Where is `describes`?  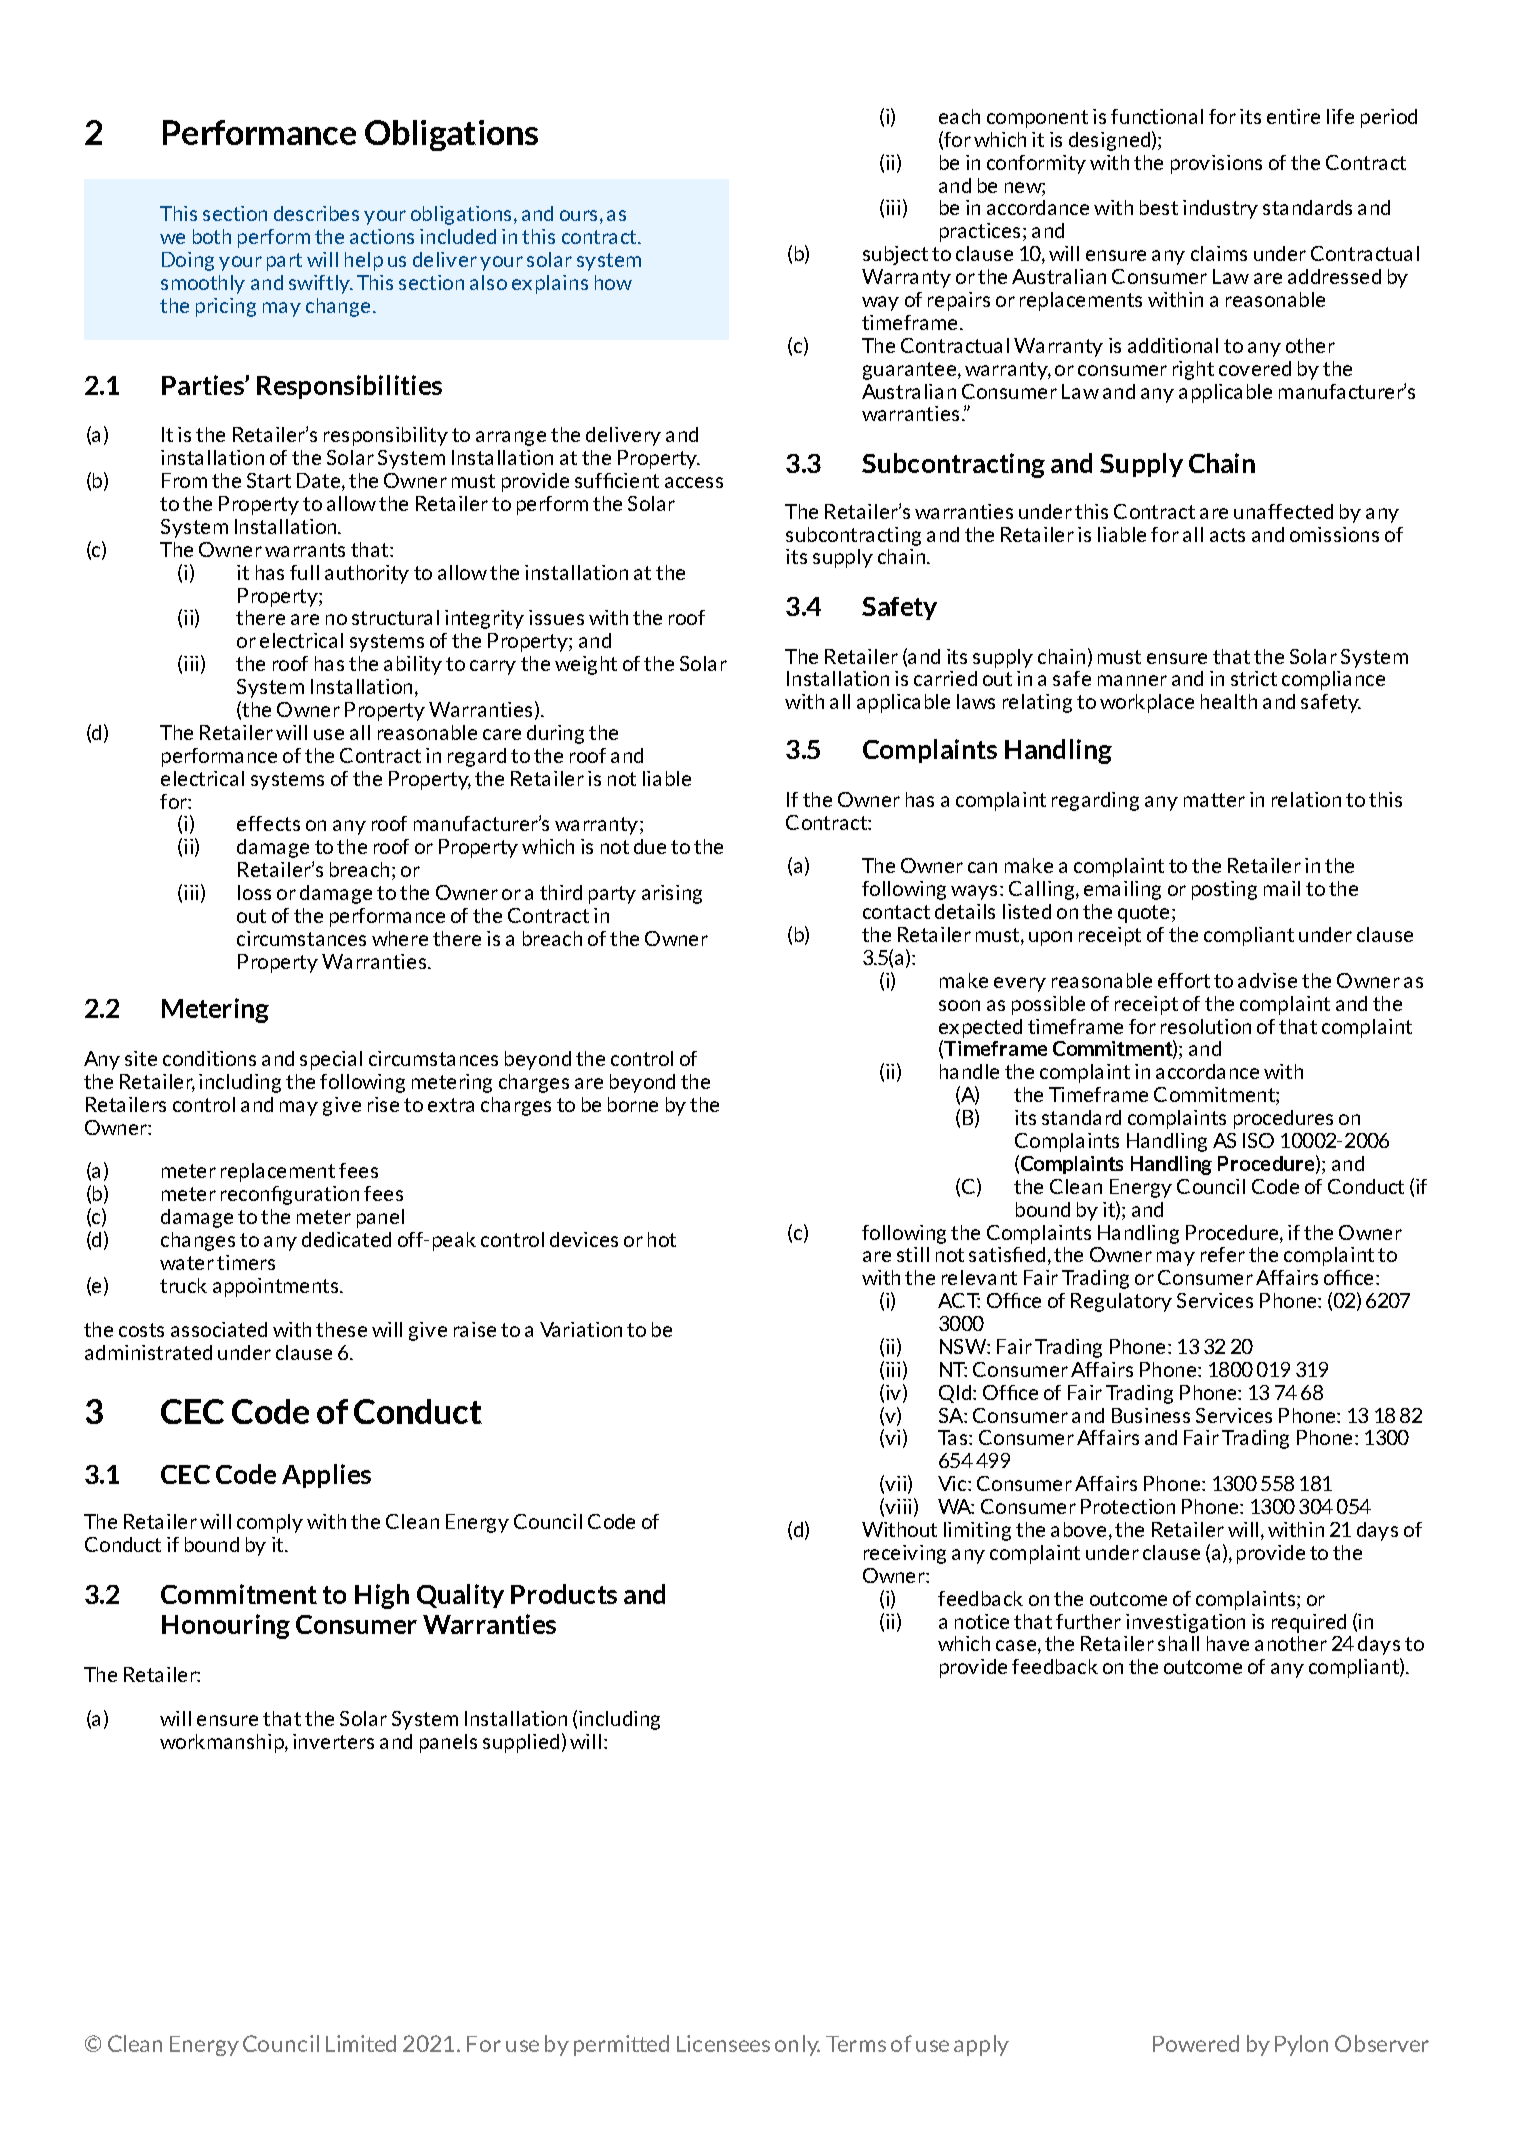 describes is located at coordinates (316, 213).
